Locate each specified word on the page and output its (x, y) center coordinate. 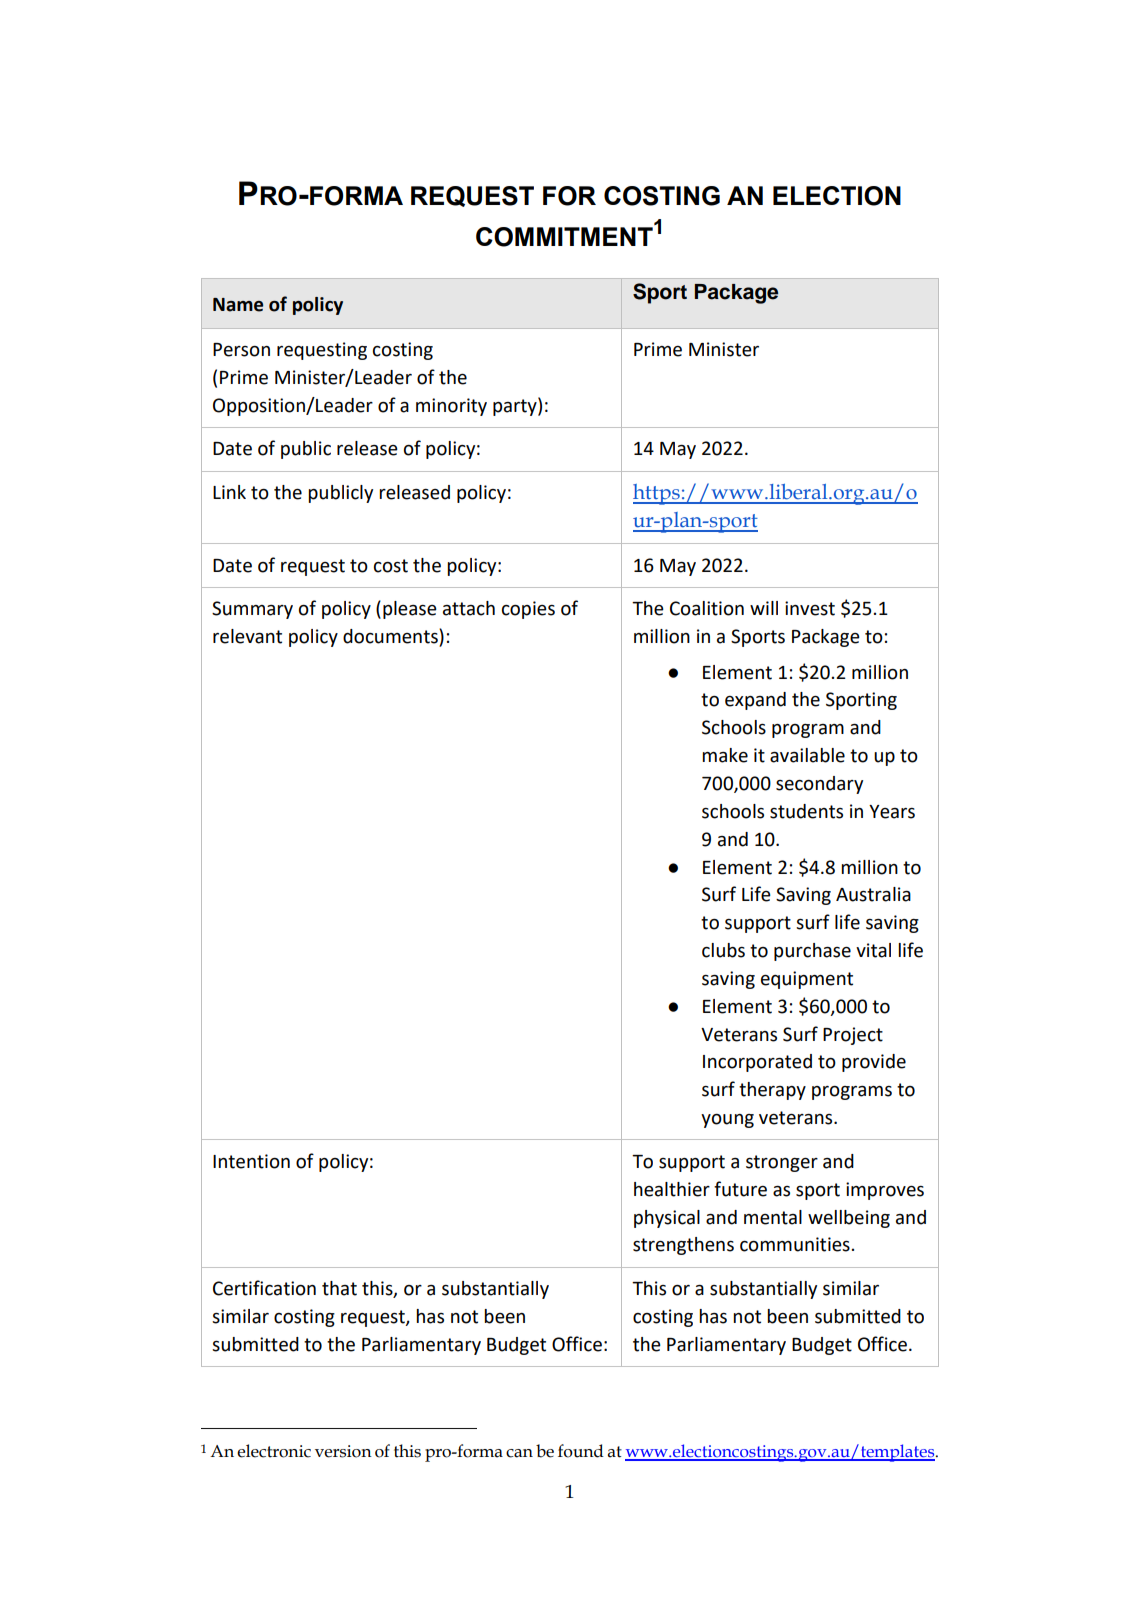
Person (241, 350)
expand (755, 701)
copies (528, 610)
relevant (247, 636)
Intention (251, 1161)
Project (853, 1036)
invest (810, 608)
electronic (274, 1451)
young (727, 1121)
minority (451, 407)
